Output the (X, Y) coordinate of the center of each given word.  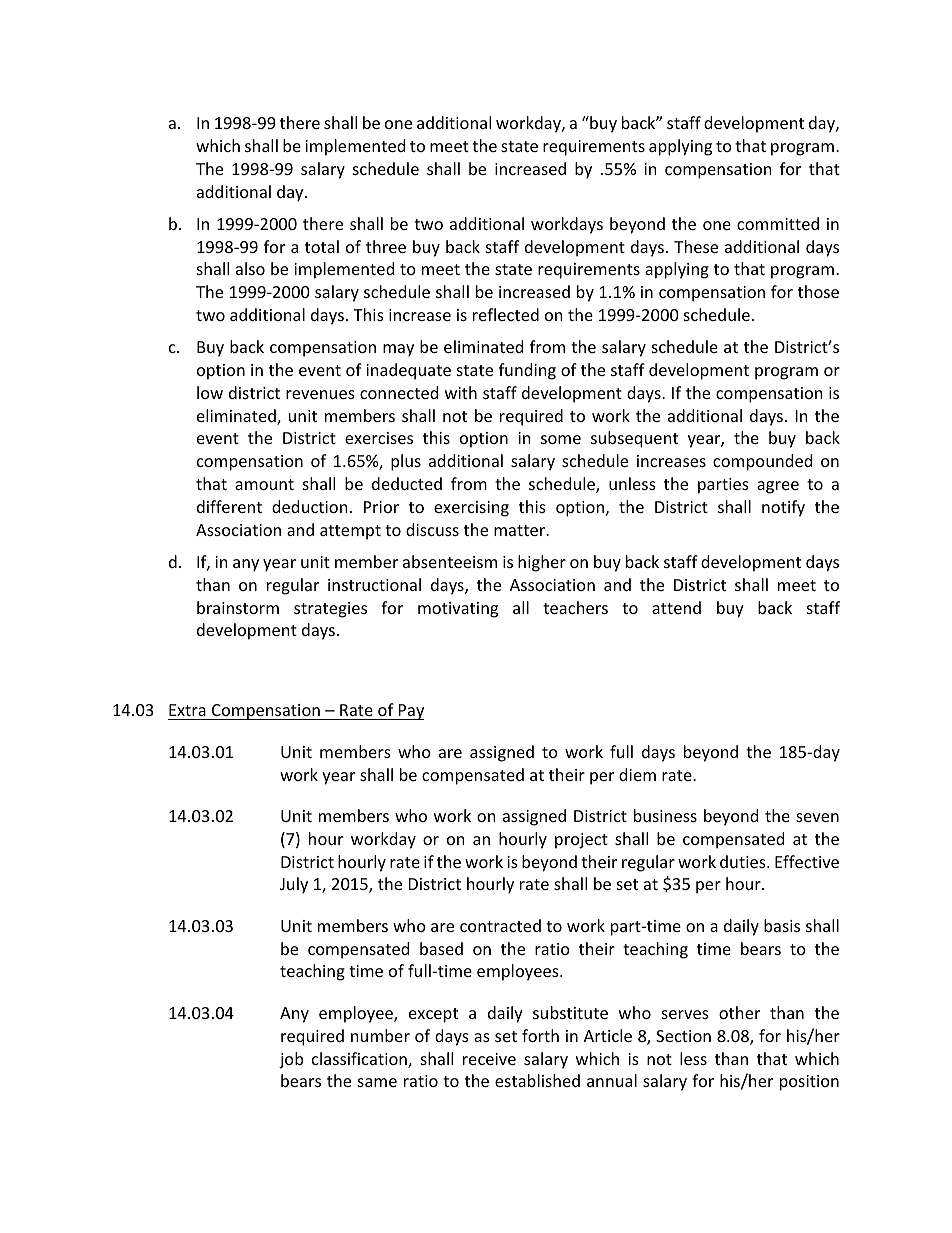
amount (264, 484)
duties (744, 861)
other (739, 1012)
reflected (506, 314)
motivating (458, 610)
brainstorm (238, 607)
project (581, 841)
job (291, 1060)
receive (489, 1059)
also (250, 268)
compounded (762, 462)
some (561, 439)
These (696, 246)
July (294, 885)
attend (676, 607)
